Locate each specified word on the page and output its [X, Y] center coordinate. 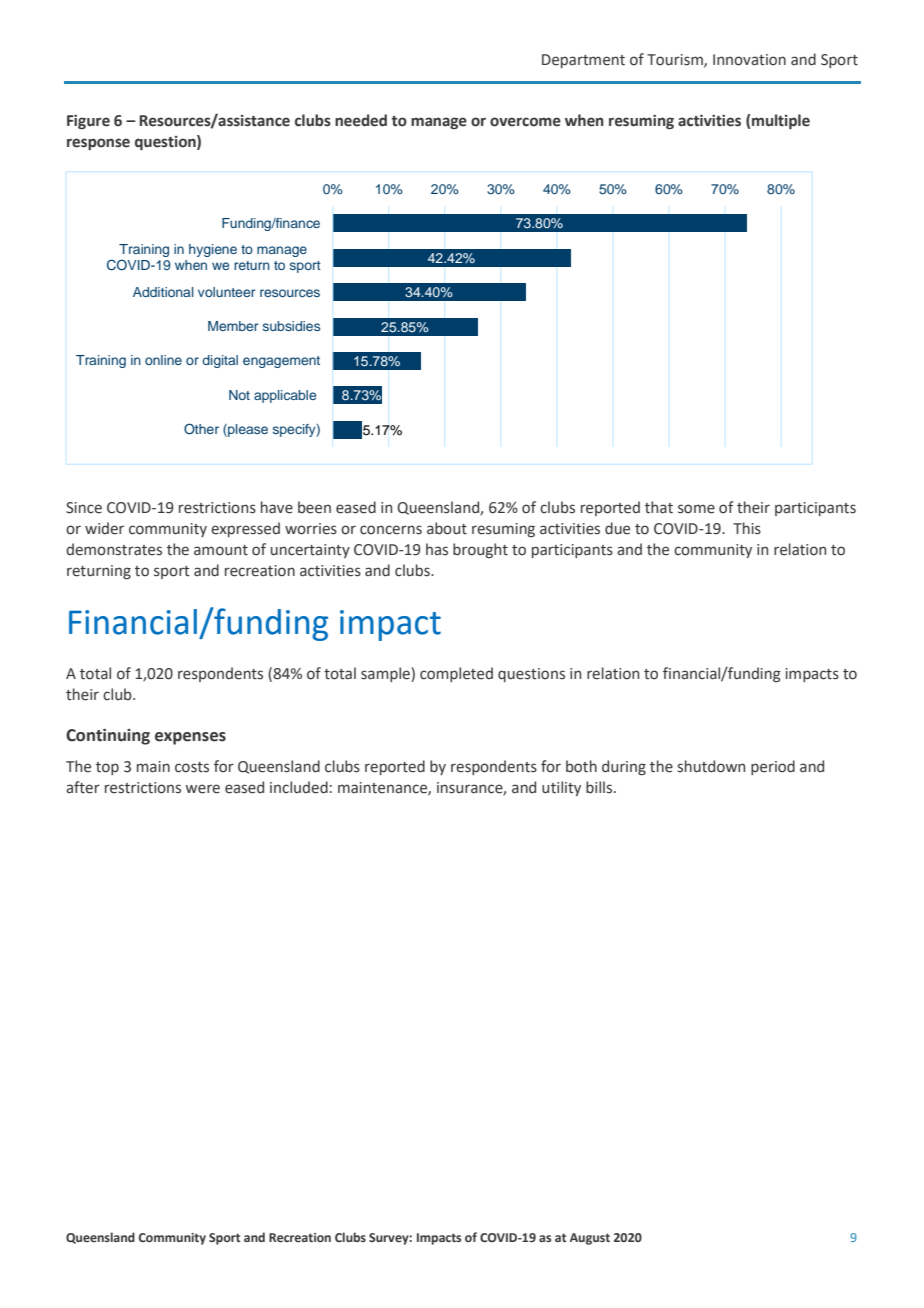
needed [361, 120]
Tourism [676, 60]
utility [561, 788]
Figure [88, 122]
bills [600, 787]
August [590, 1239]
